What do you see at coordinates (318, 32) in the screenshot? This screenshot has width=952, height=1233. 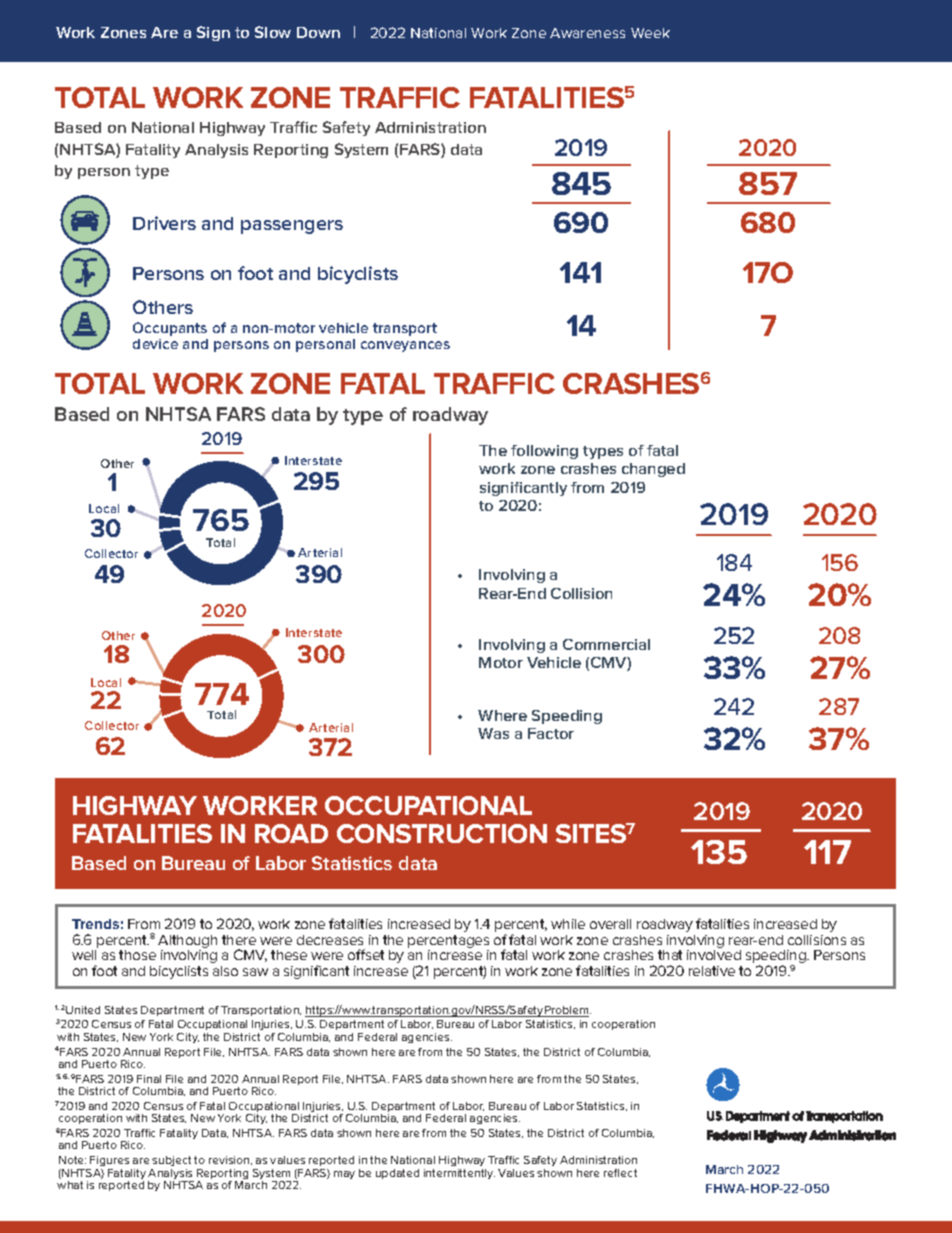 I see `Down` at bounding box center [318, 32].
